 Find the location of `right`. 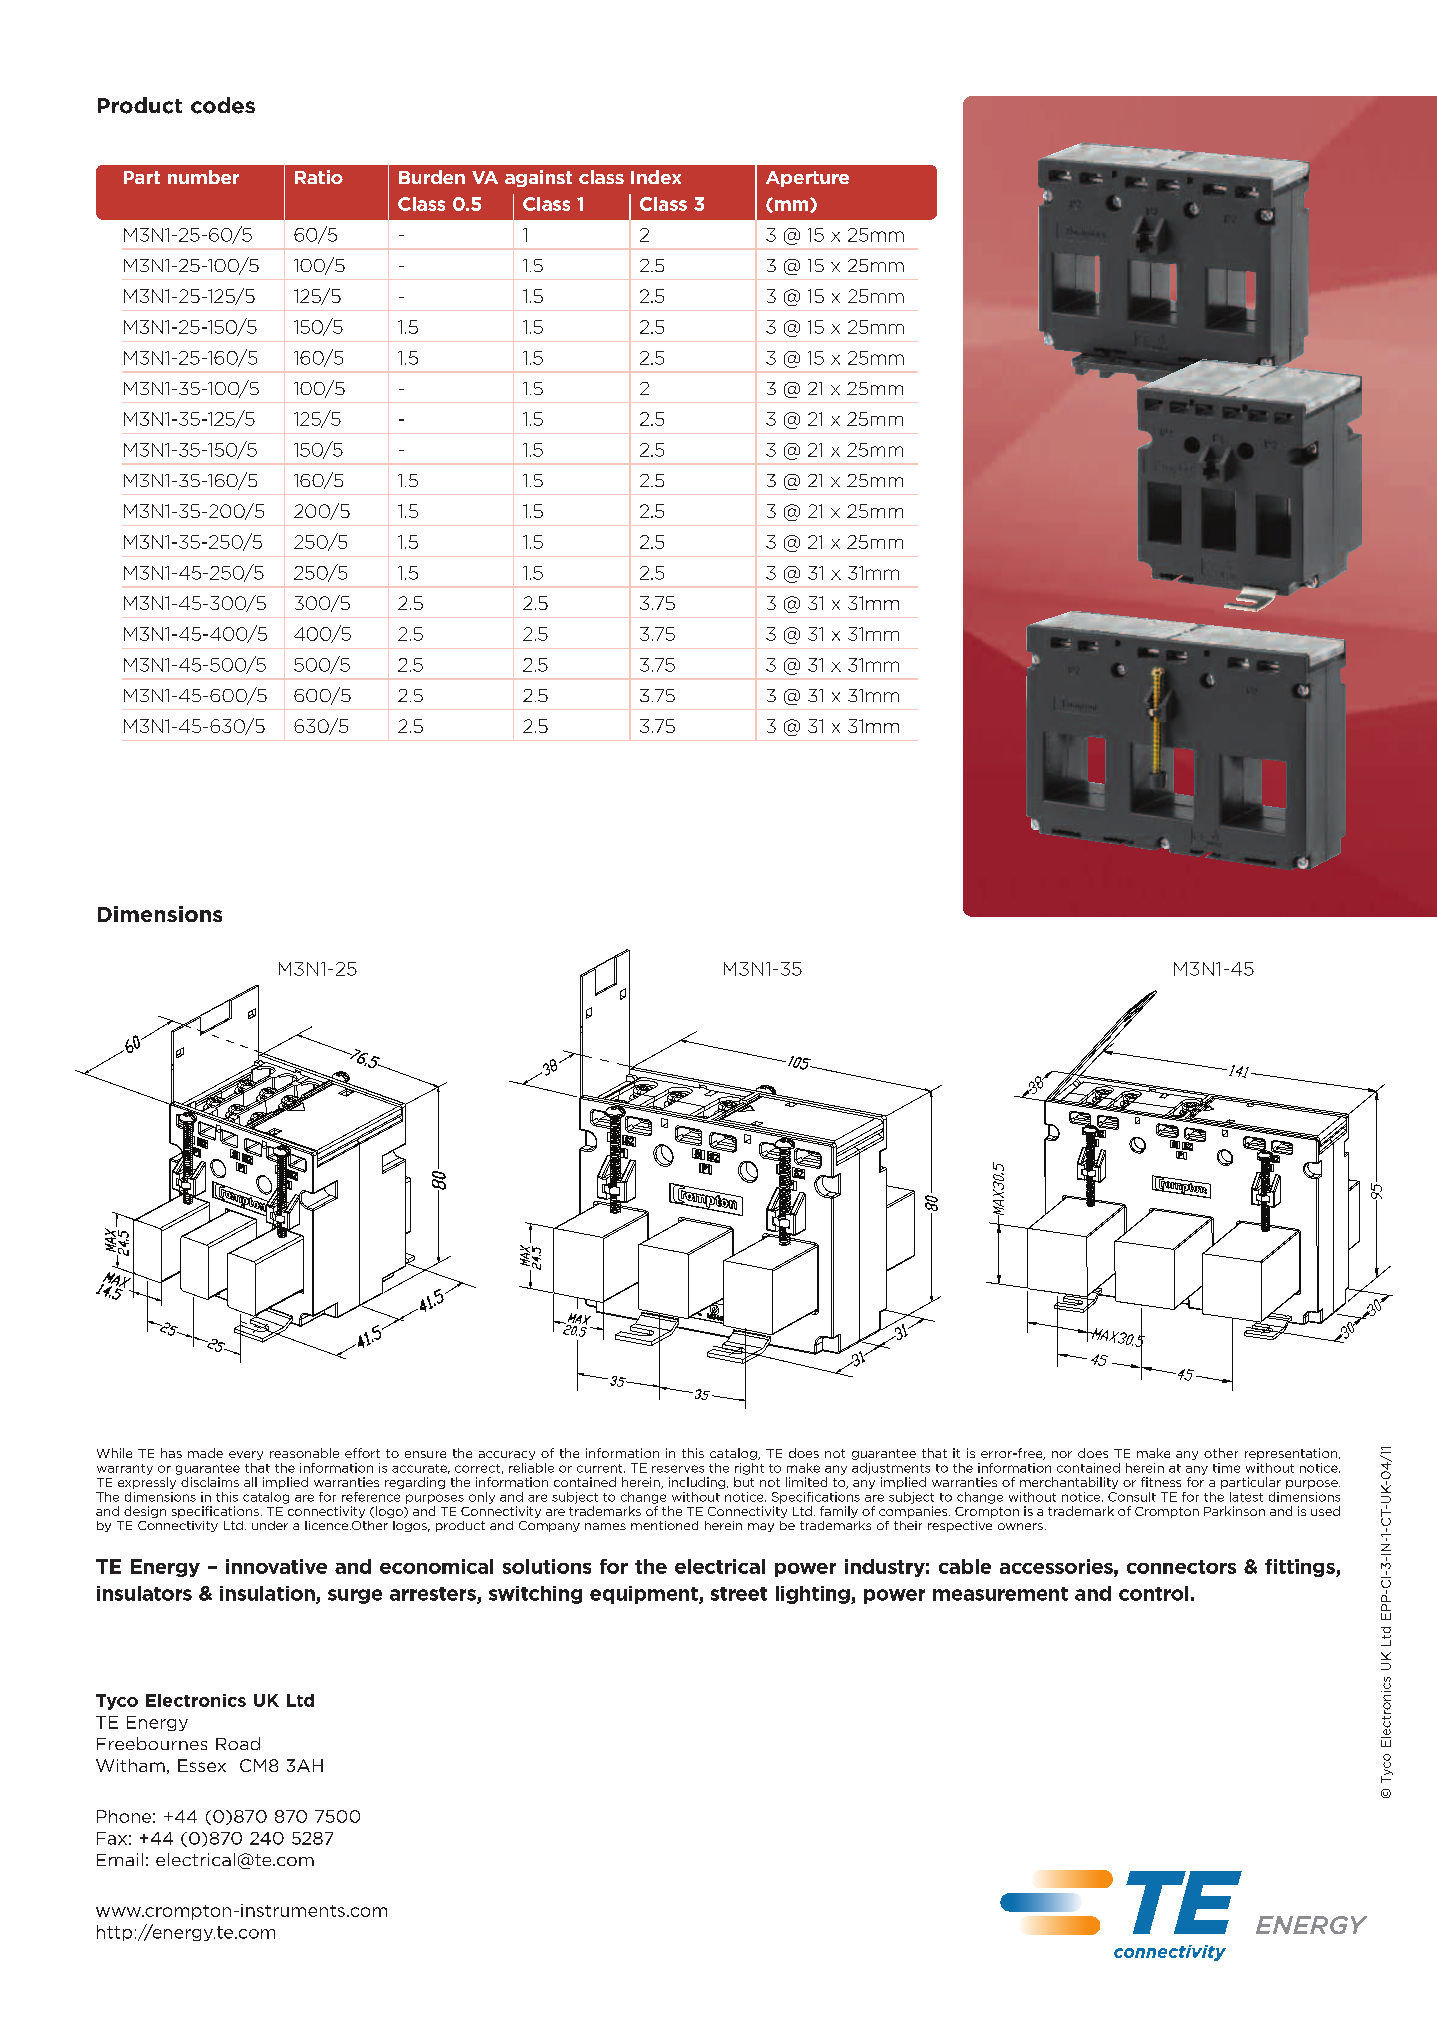

right is located at coordinates (749, 1469).
